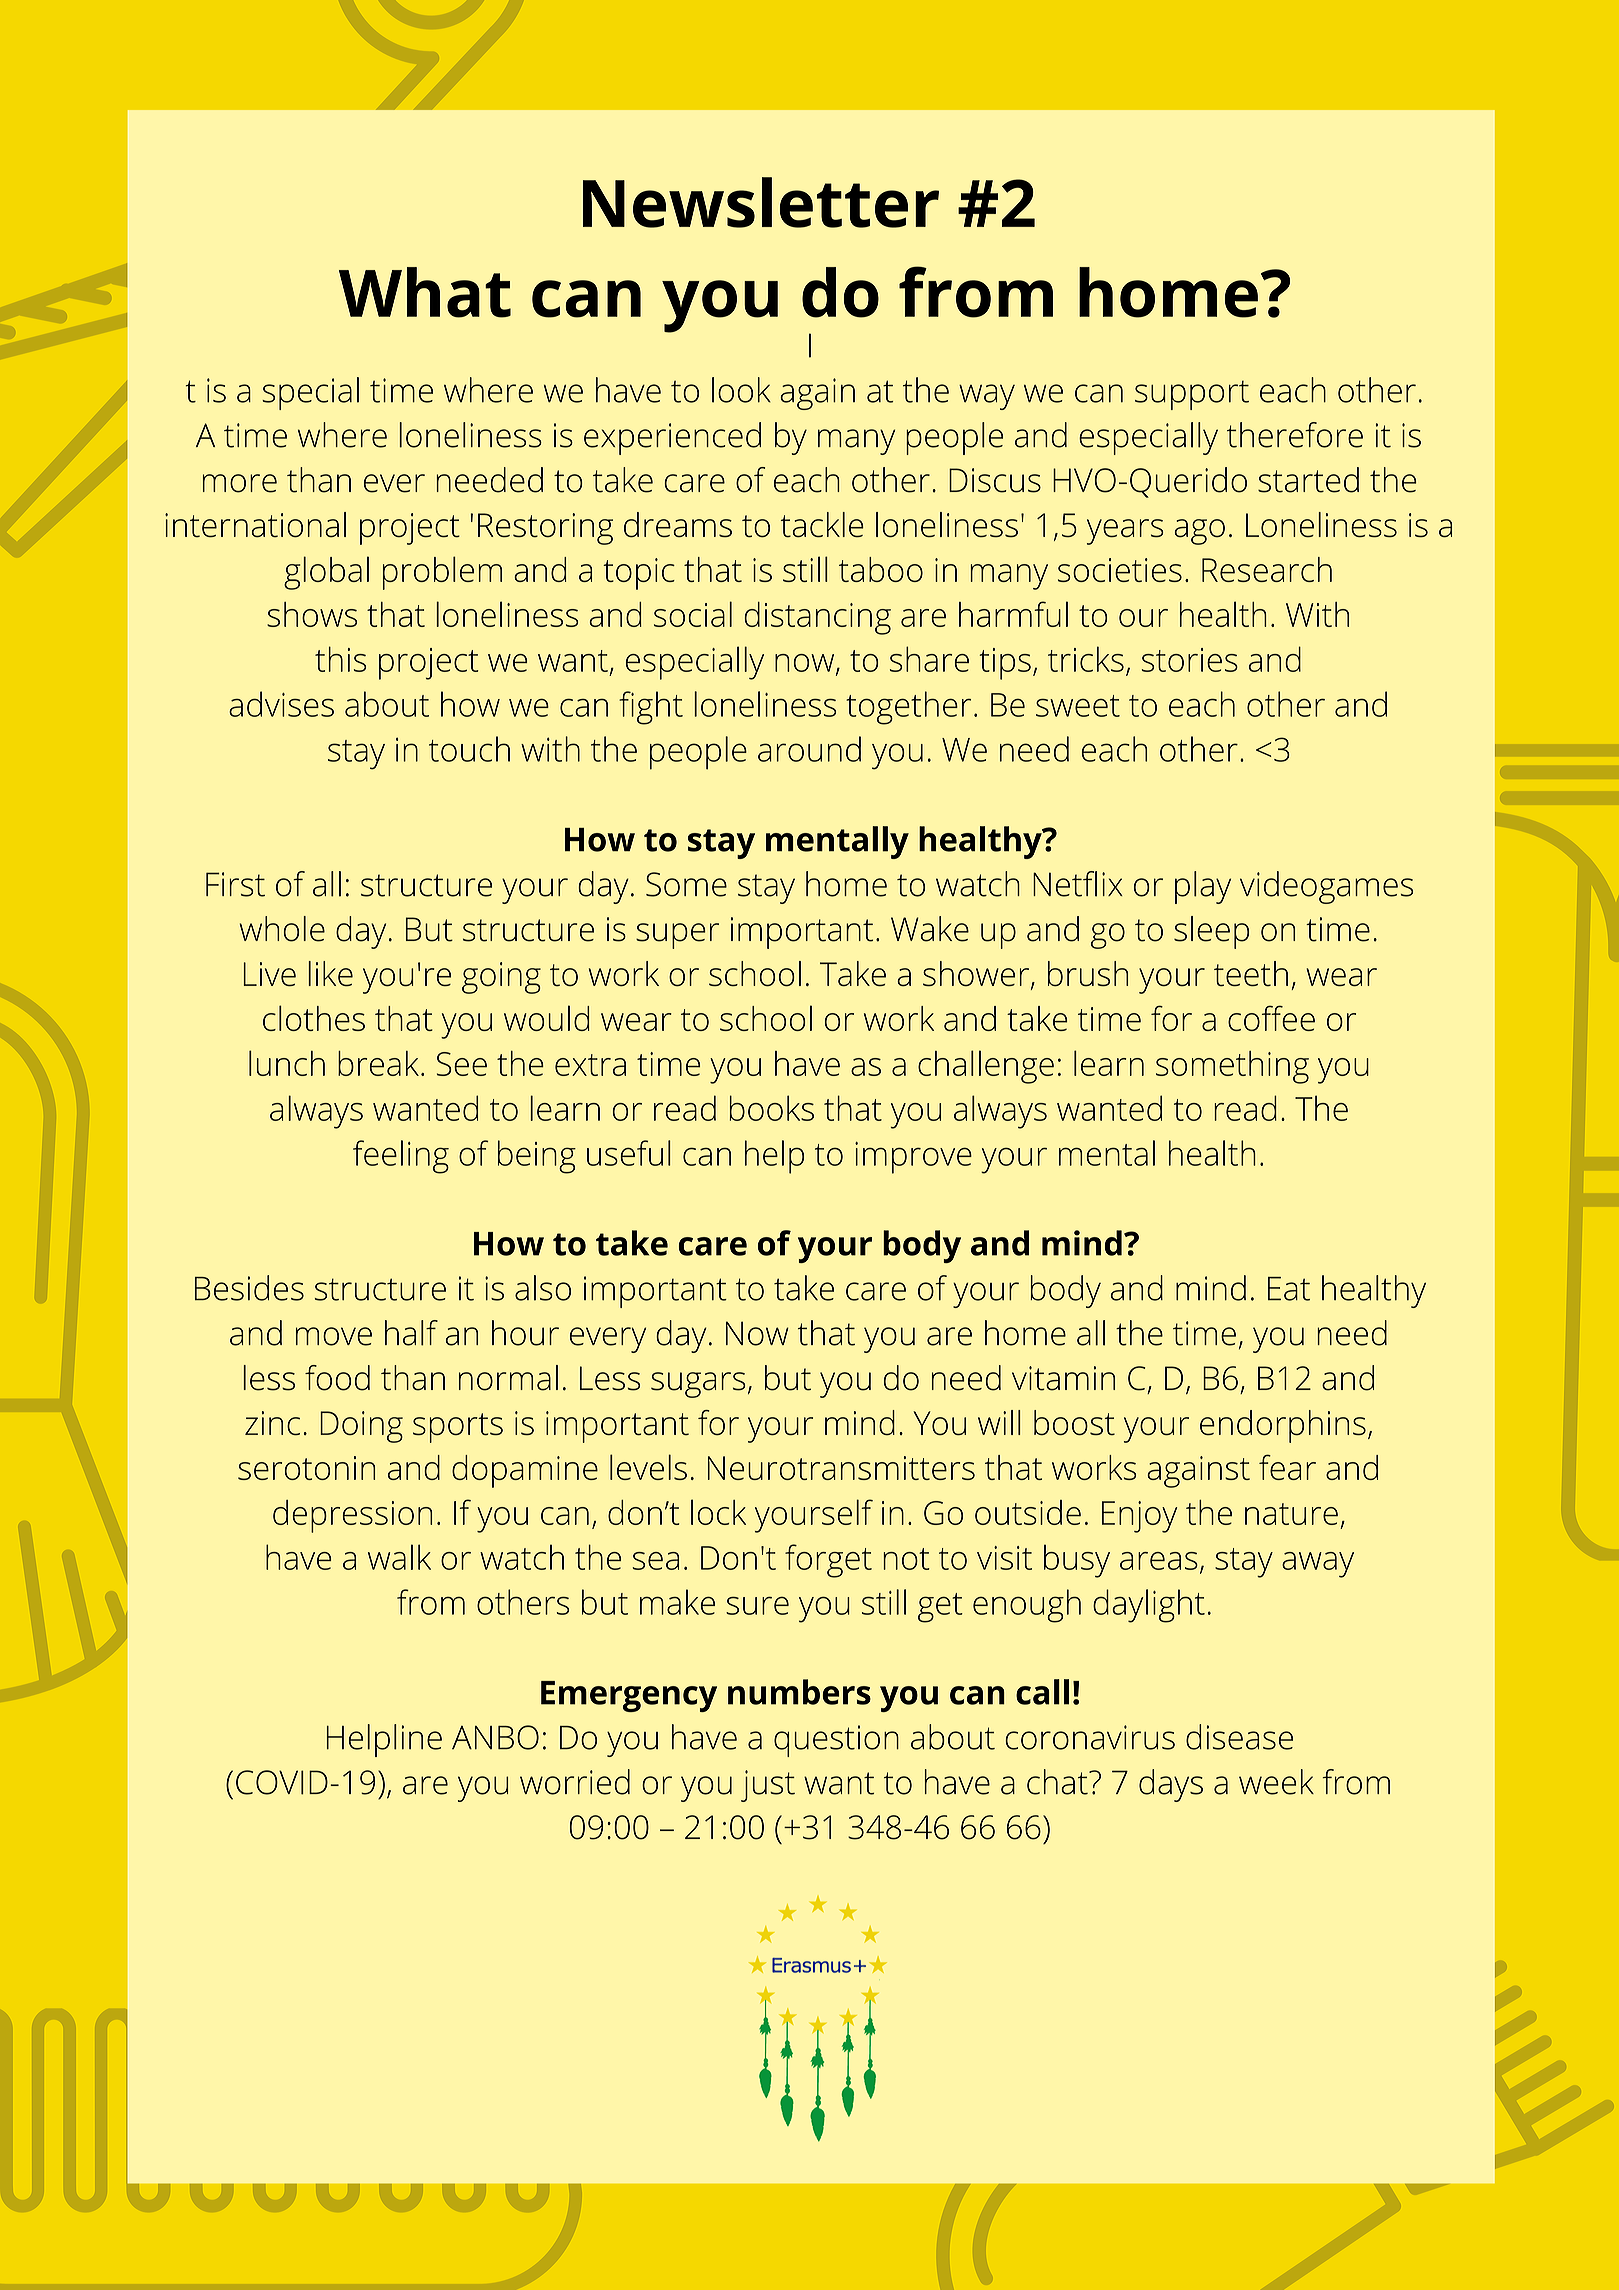  Describe the element at coordinates (330, 973) in the image. I see `like` at that location.
